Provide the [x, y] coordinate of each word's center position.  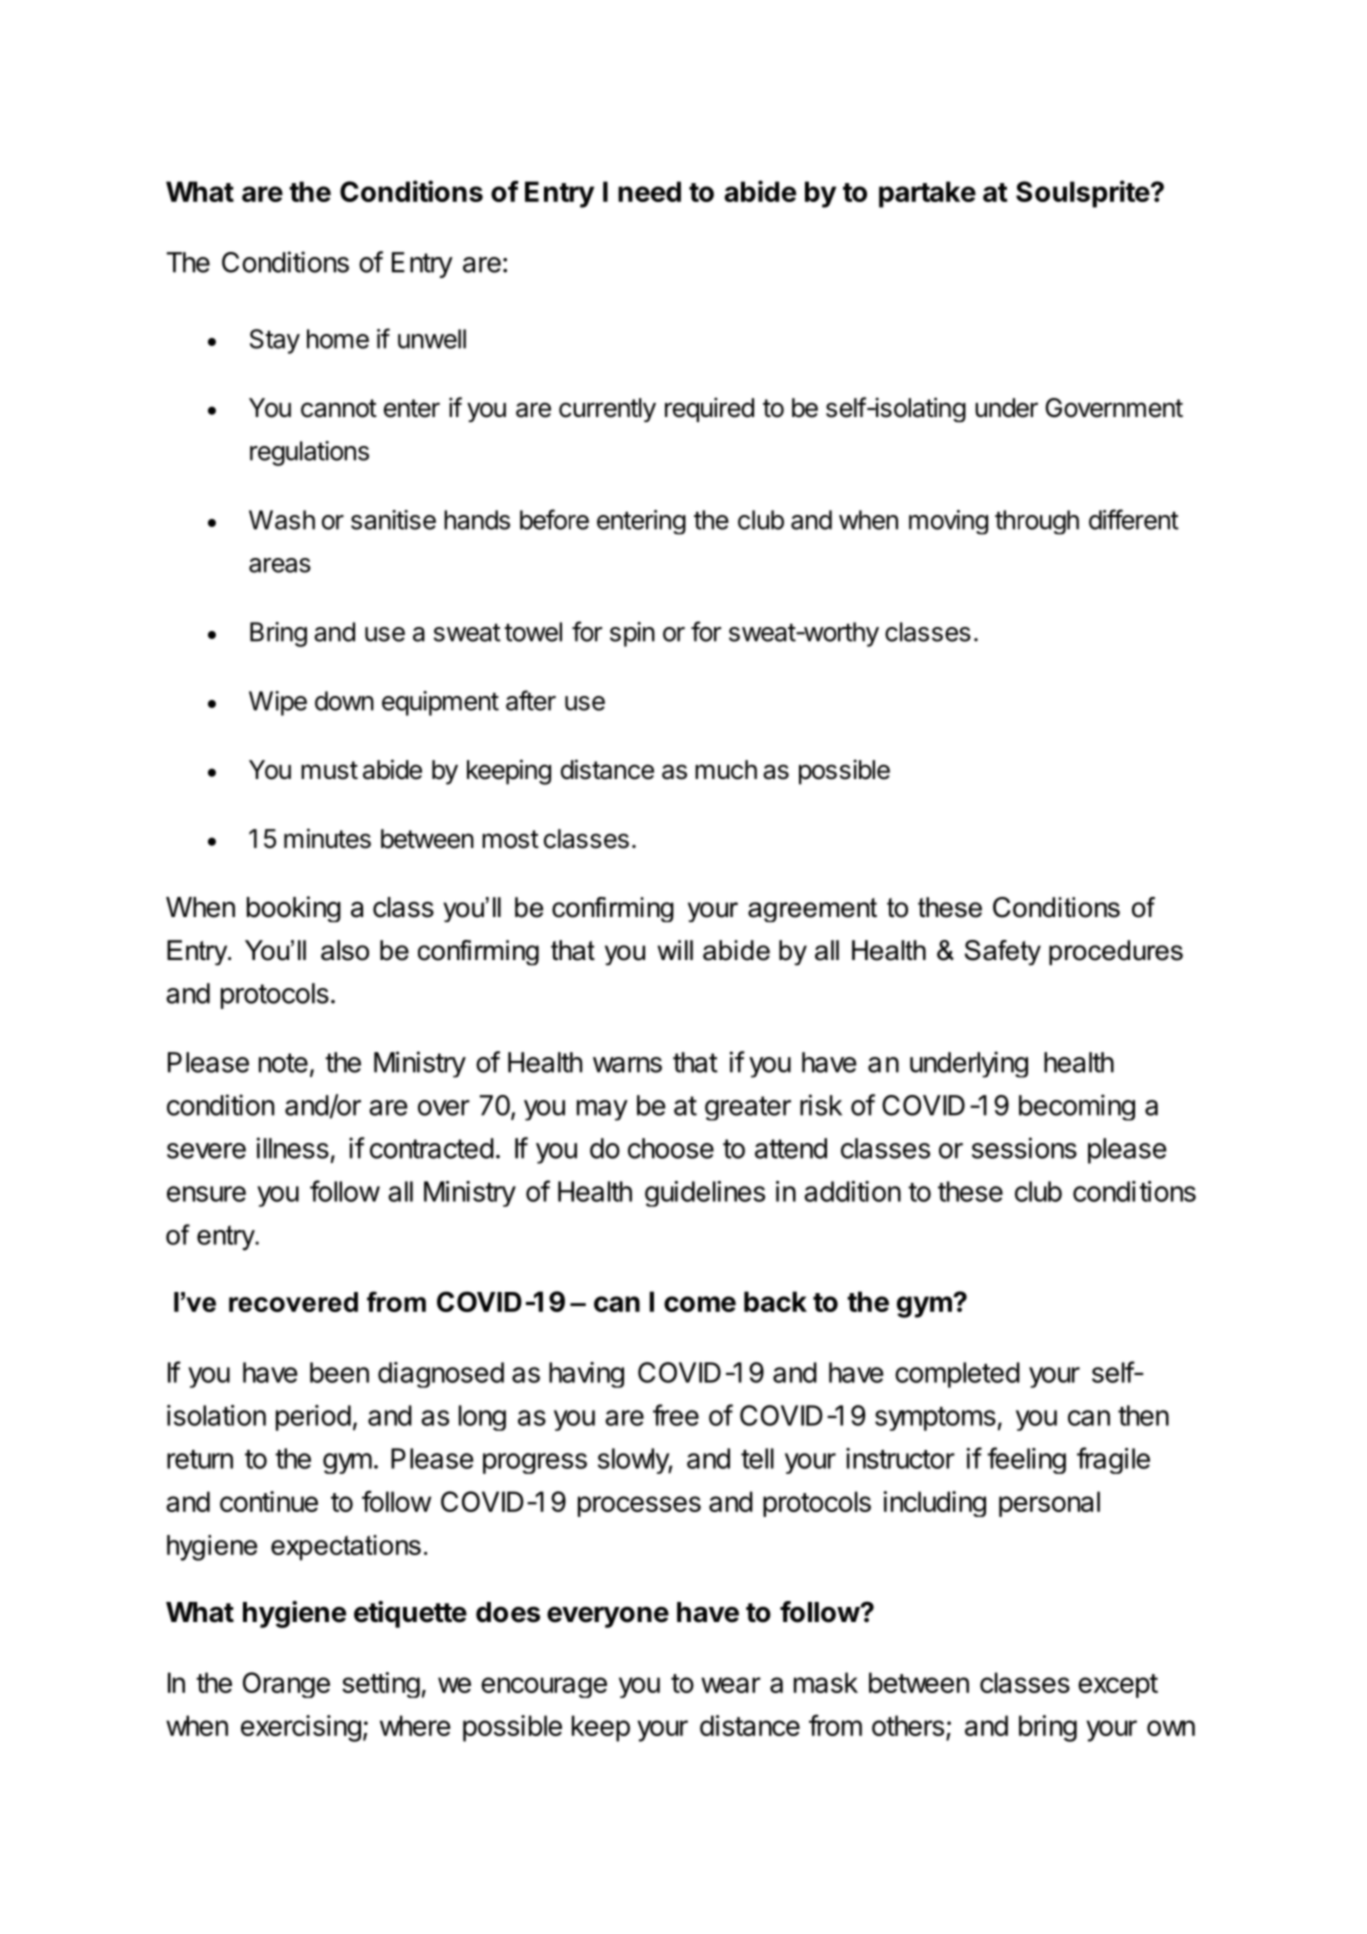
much [726, 770]
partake [927, 194]
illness [293, 1148]
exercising [301, 1728]
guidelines [705, 1194]
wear [731, 1685]
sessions [1024, 1148]
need [649, 191]
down [344, 701]
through [1037, 522]
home [338, 339]
